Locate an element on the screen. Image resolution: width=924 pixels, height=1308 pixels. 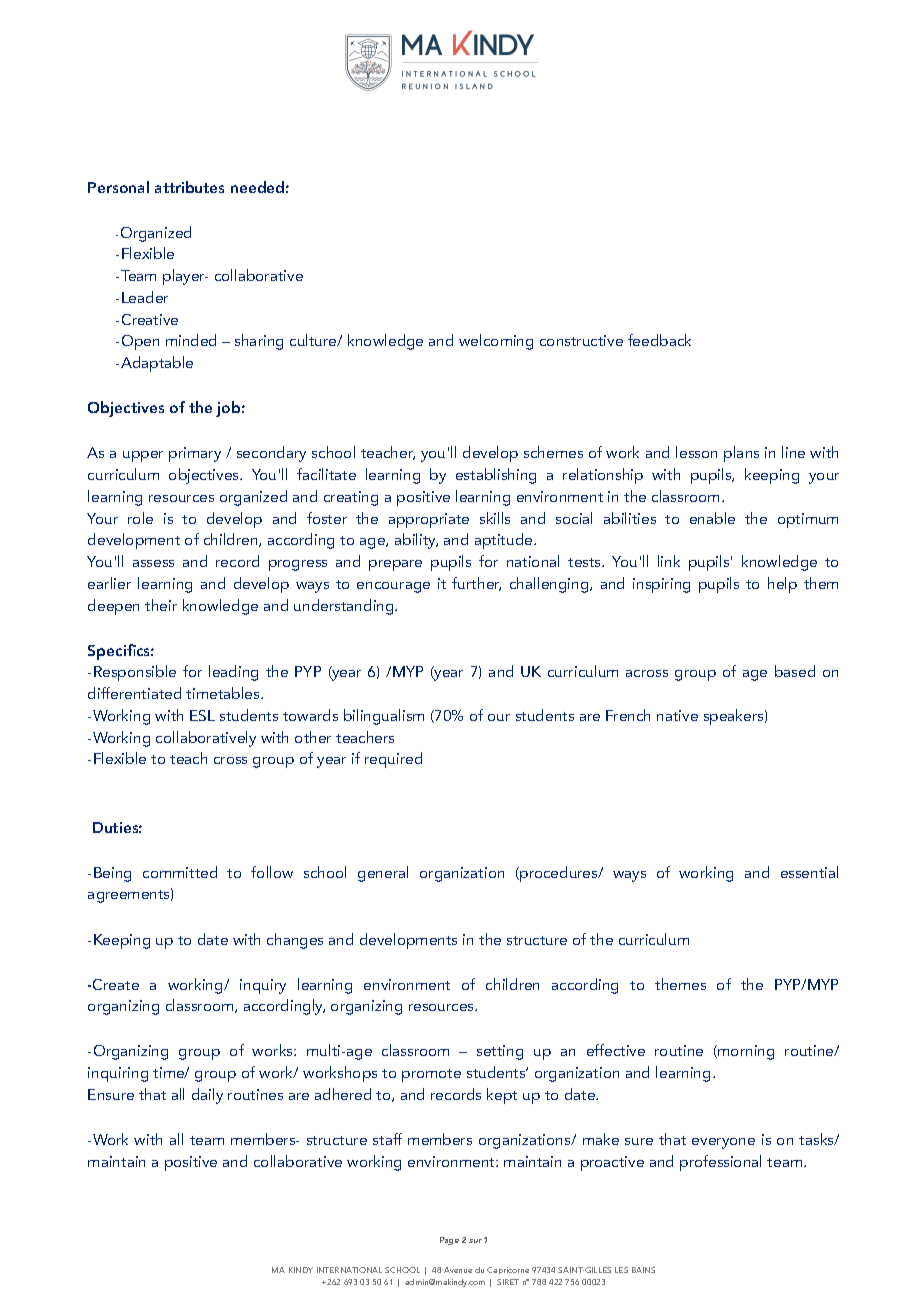
further is located at coordinates (476, 584).
